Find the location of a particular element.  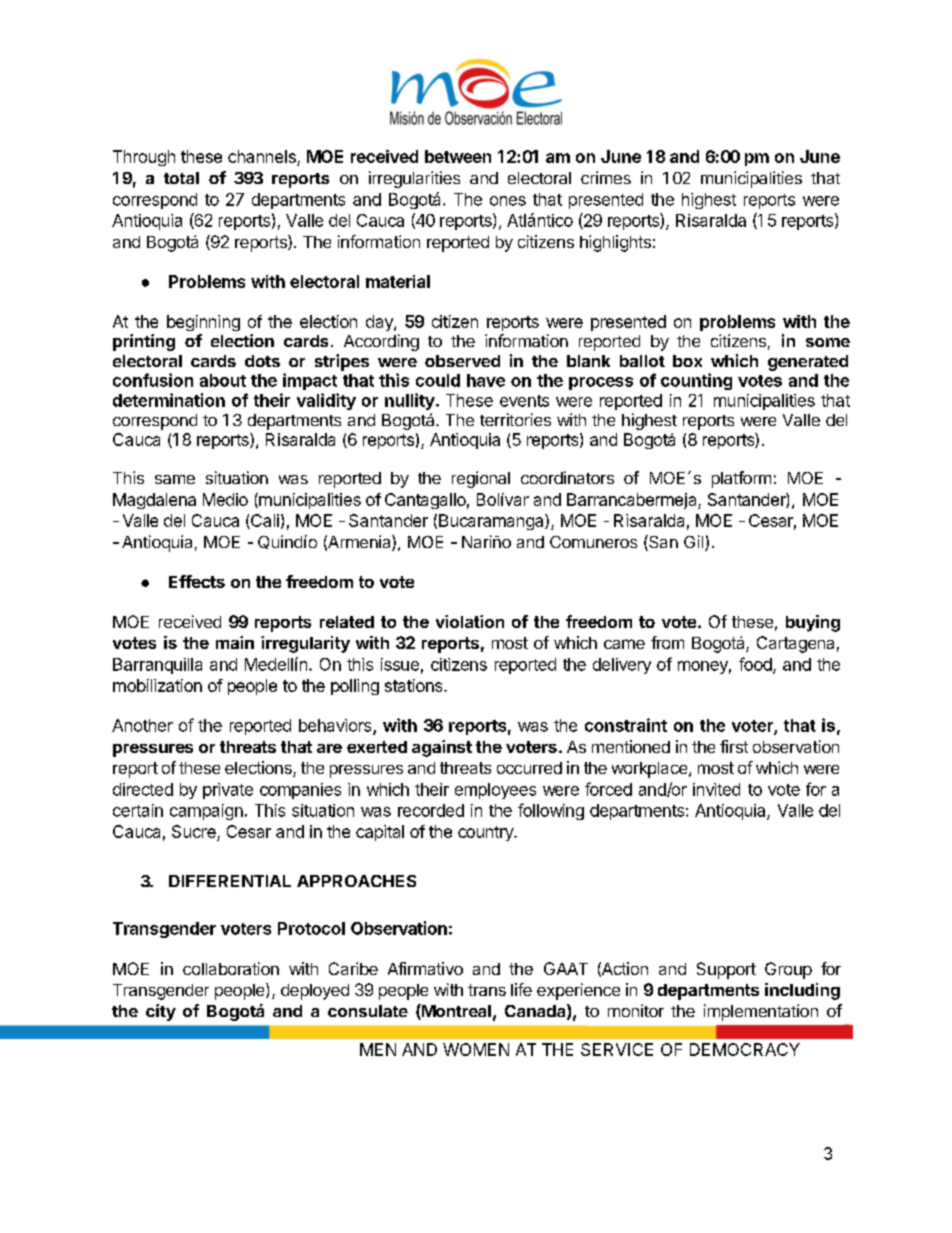

crimes is located at coordinates (606, 177).
